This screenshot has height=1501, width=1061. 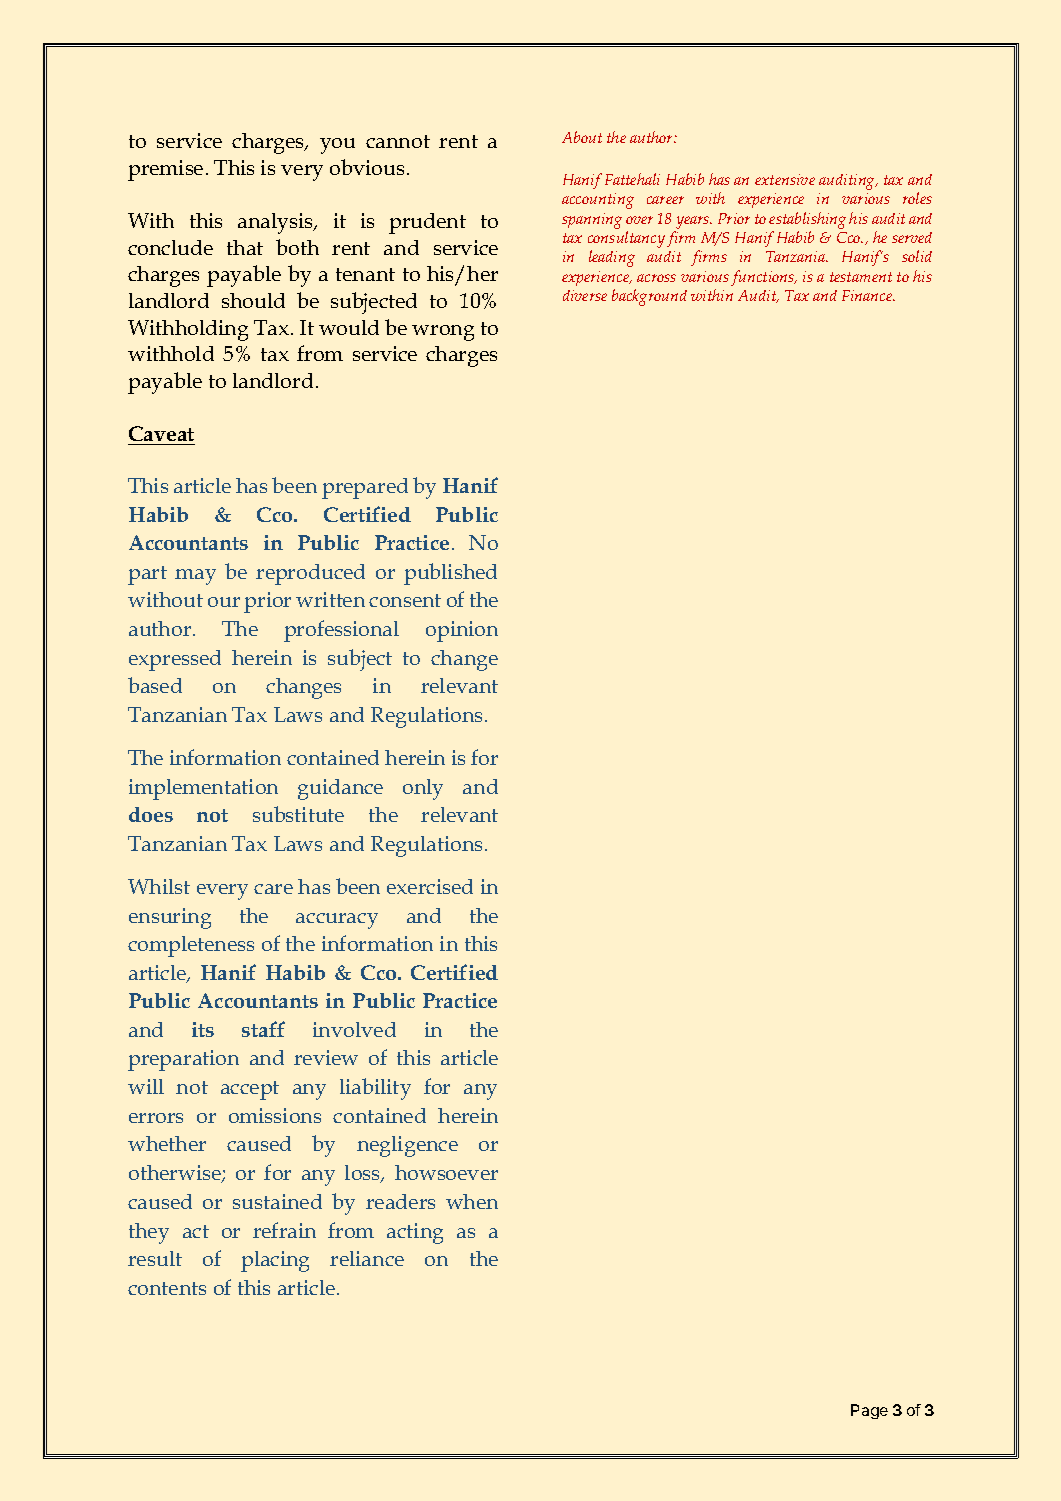 What do you see at coordinates (191, 946) in the screenshot?
I see `completeness` at bounding box center [191, 946].
